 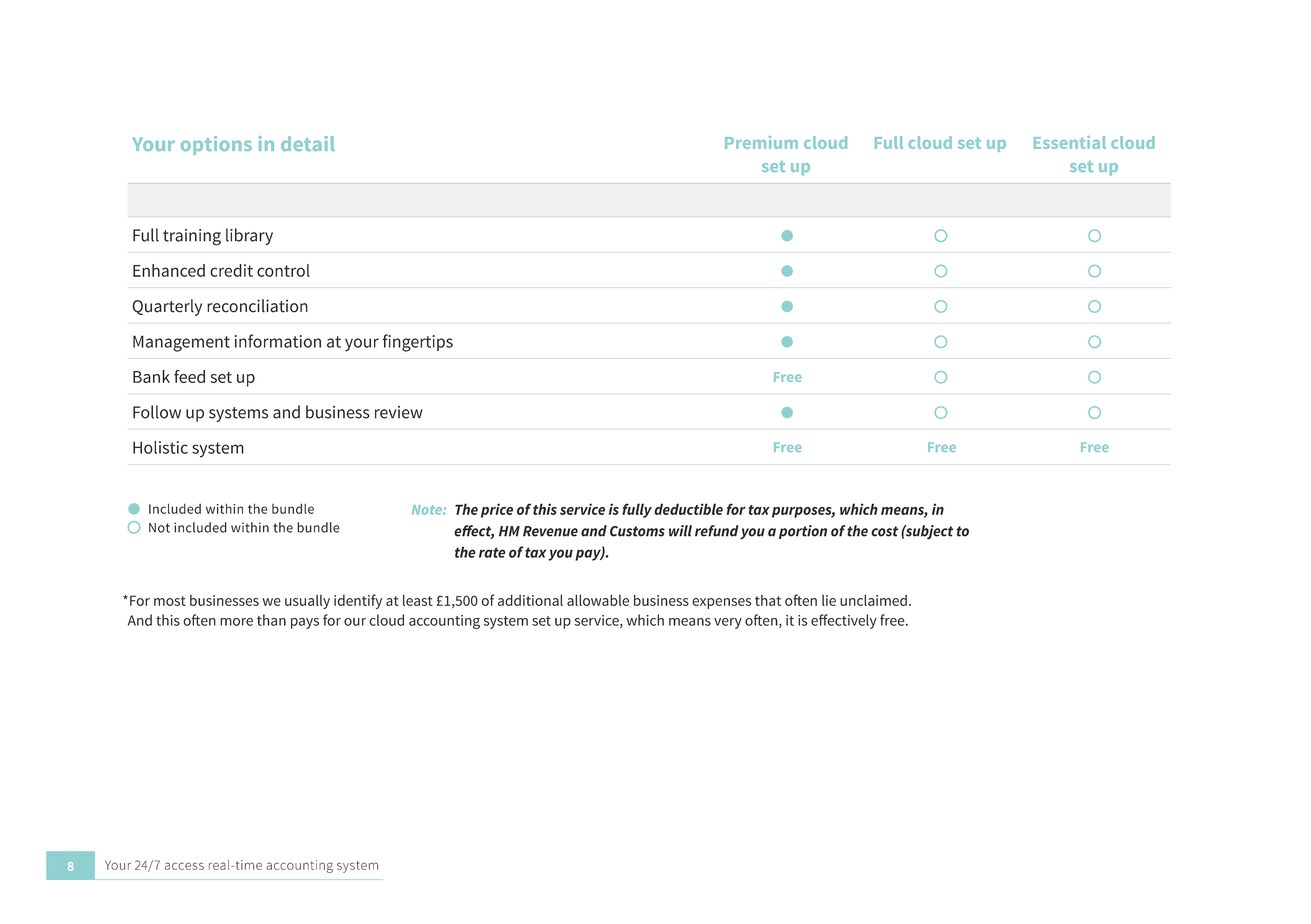 I want to click on very, so click(x=728, y=623).
